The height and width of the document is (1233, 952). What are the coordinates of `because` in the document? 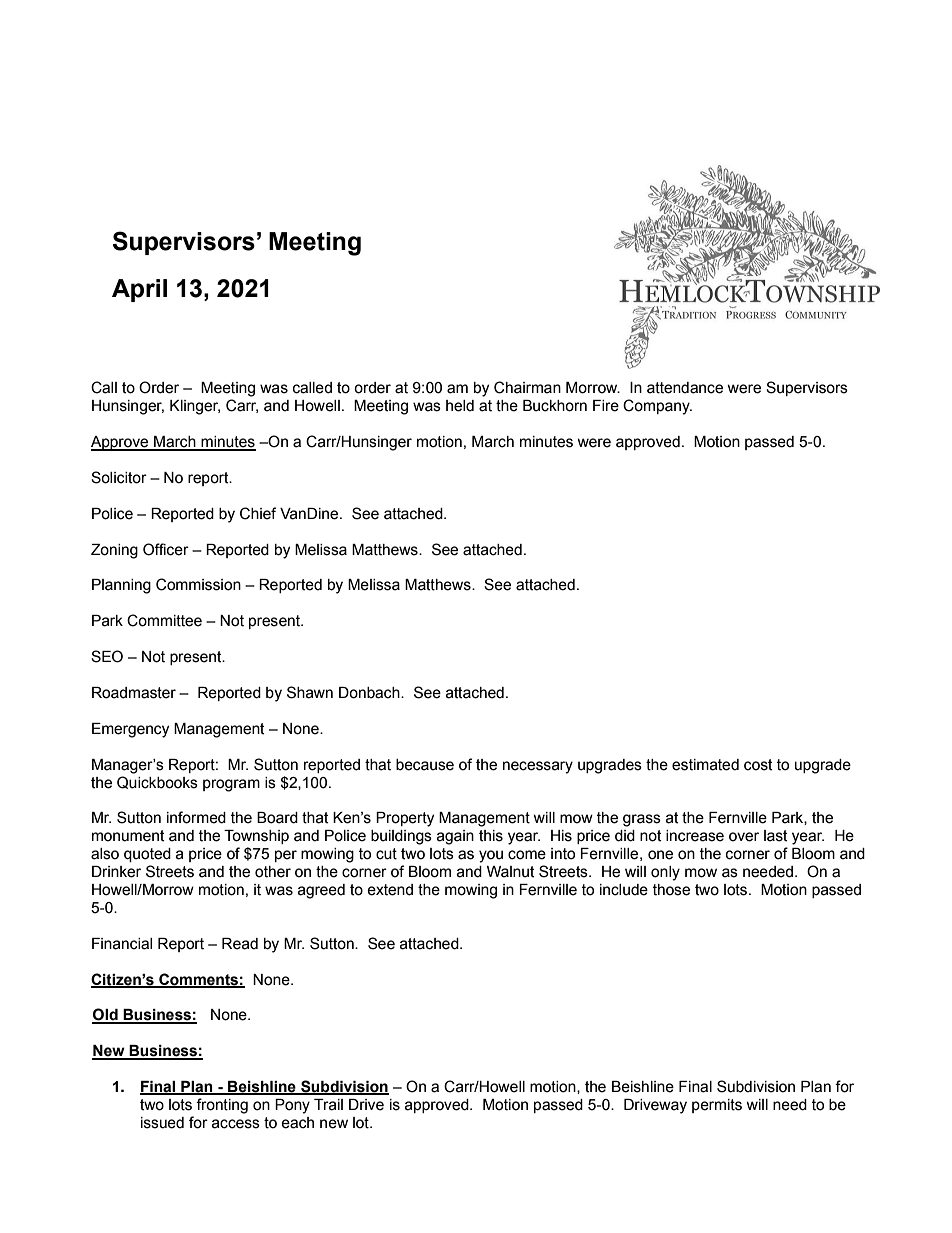 It's located at (425, 765).
